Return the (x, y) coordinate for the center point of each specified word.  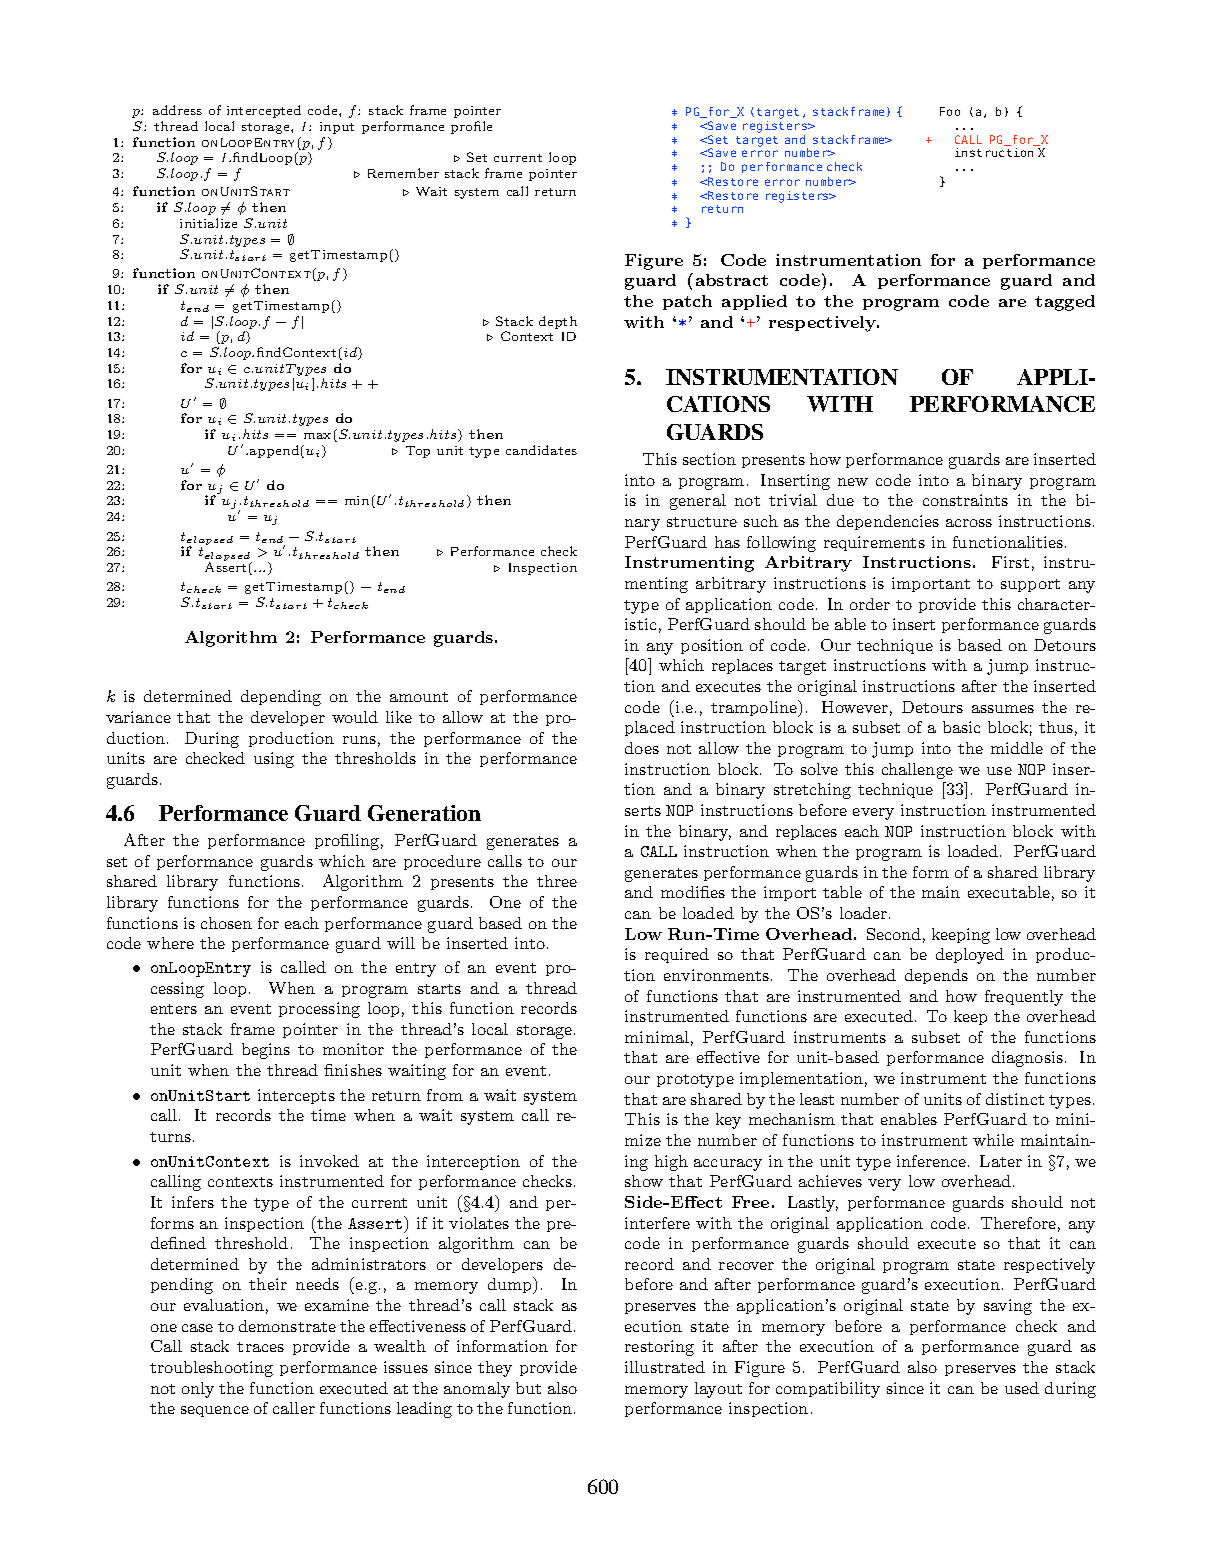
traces (260, 1347)
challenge (917, 771)
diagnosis (1027, 1059)
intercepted (264, 111)
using (274, 760)
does (642, 748)
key (728, 1121)
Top (418, 452)
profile (471, 127)
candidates (541, 450)
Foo (950, 111)
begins (266, 1051)
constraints (965, 500)
